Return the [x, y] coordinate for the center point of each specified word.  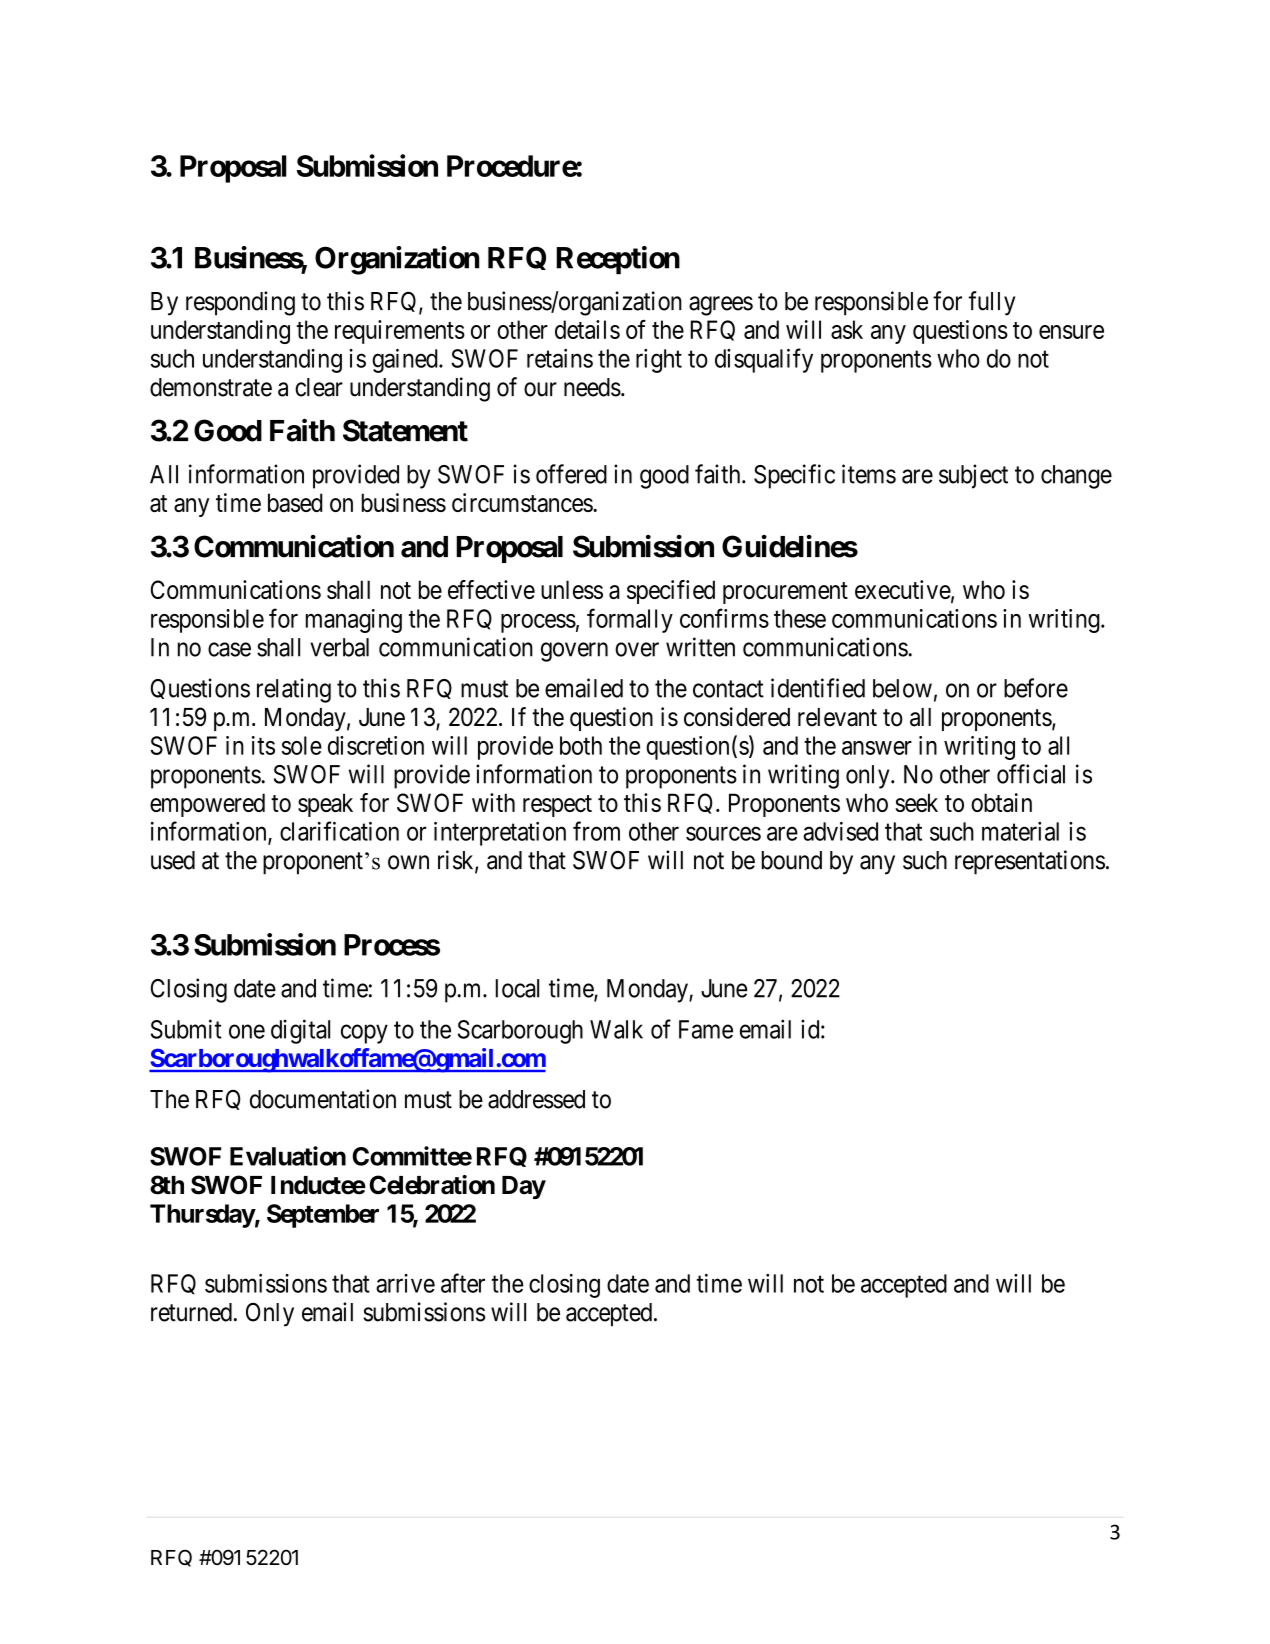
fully [992, 303]
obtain [1001, 802]
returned [191, 1312]
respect [557, 806]
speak [325, 805]
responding [240, 303]
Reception [618, 260]
